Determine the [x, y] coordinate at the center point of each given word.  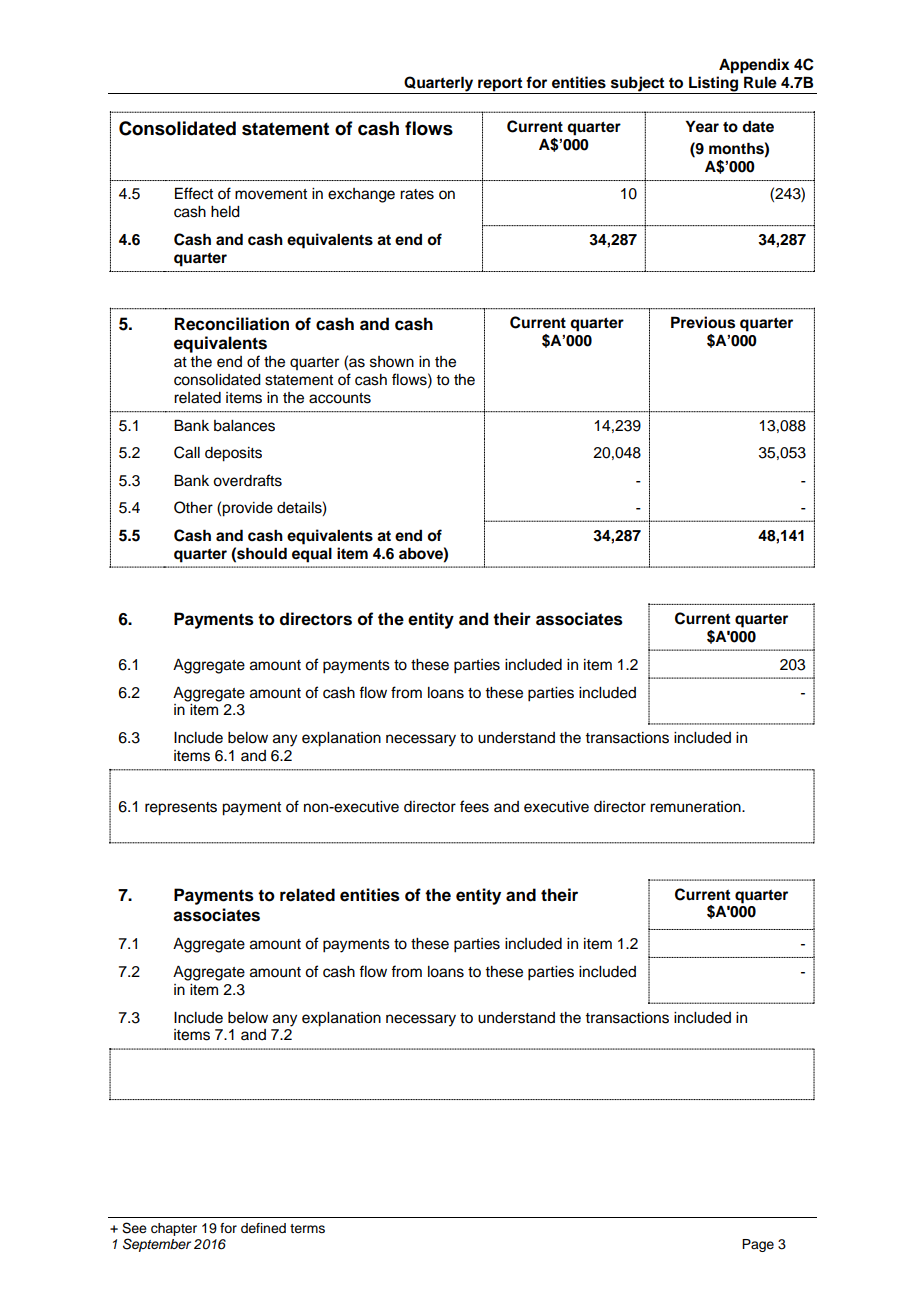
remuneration [696, 807]
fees [474, 806]
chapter [174, 1229]
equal [312, 555]
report [500, 85]
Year [702, 126]
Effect [194, 193]
